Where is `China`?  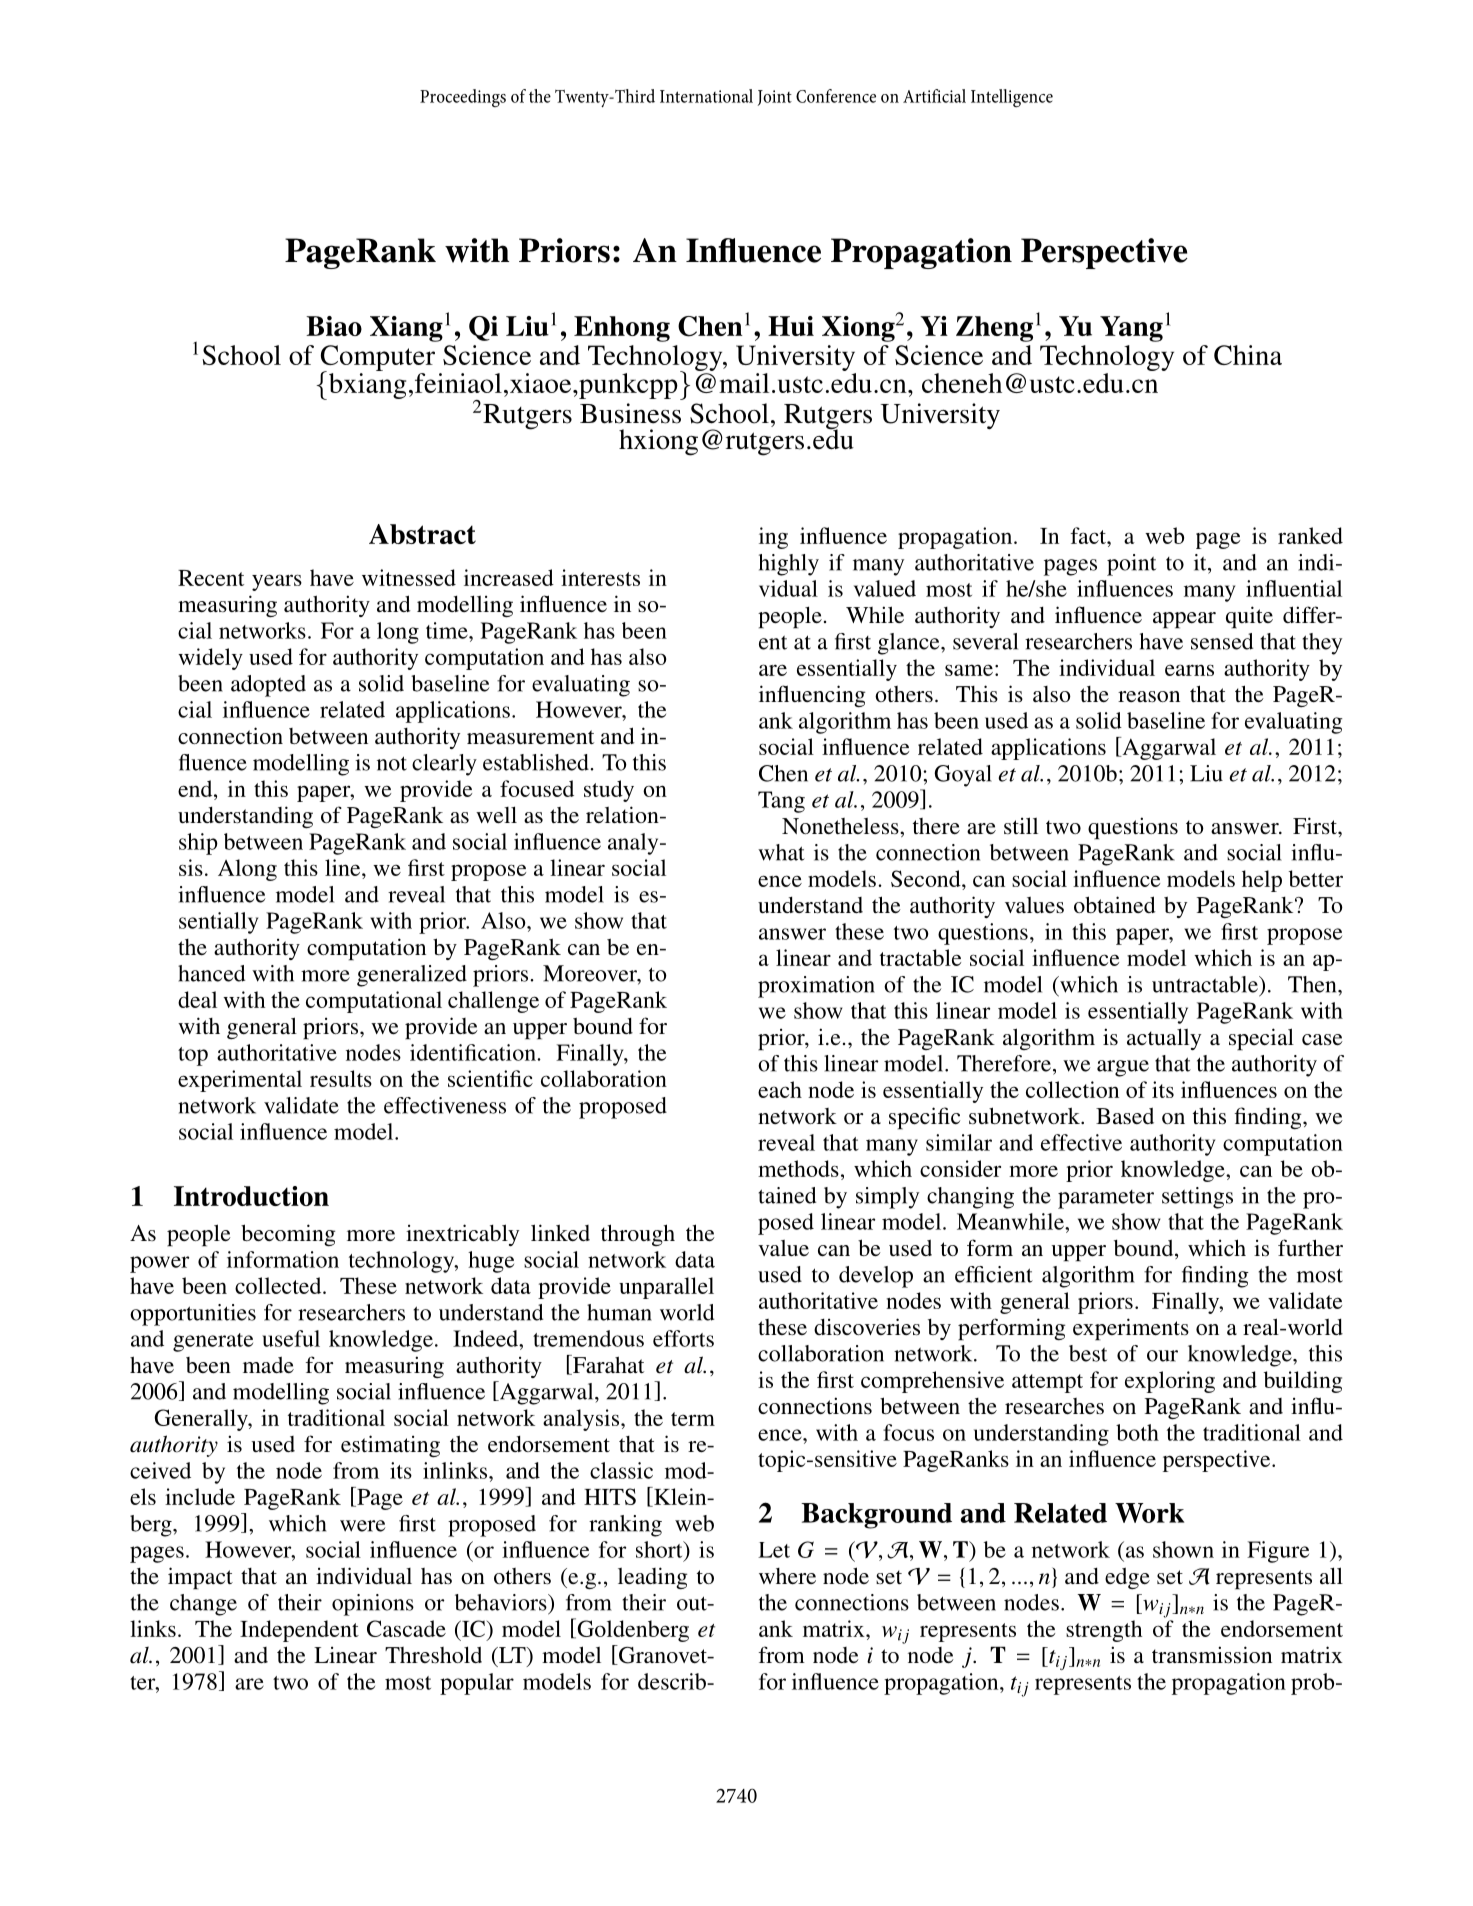 China is located at coordinates (1248, 355).
